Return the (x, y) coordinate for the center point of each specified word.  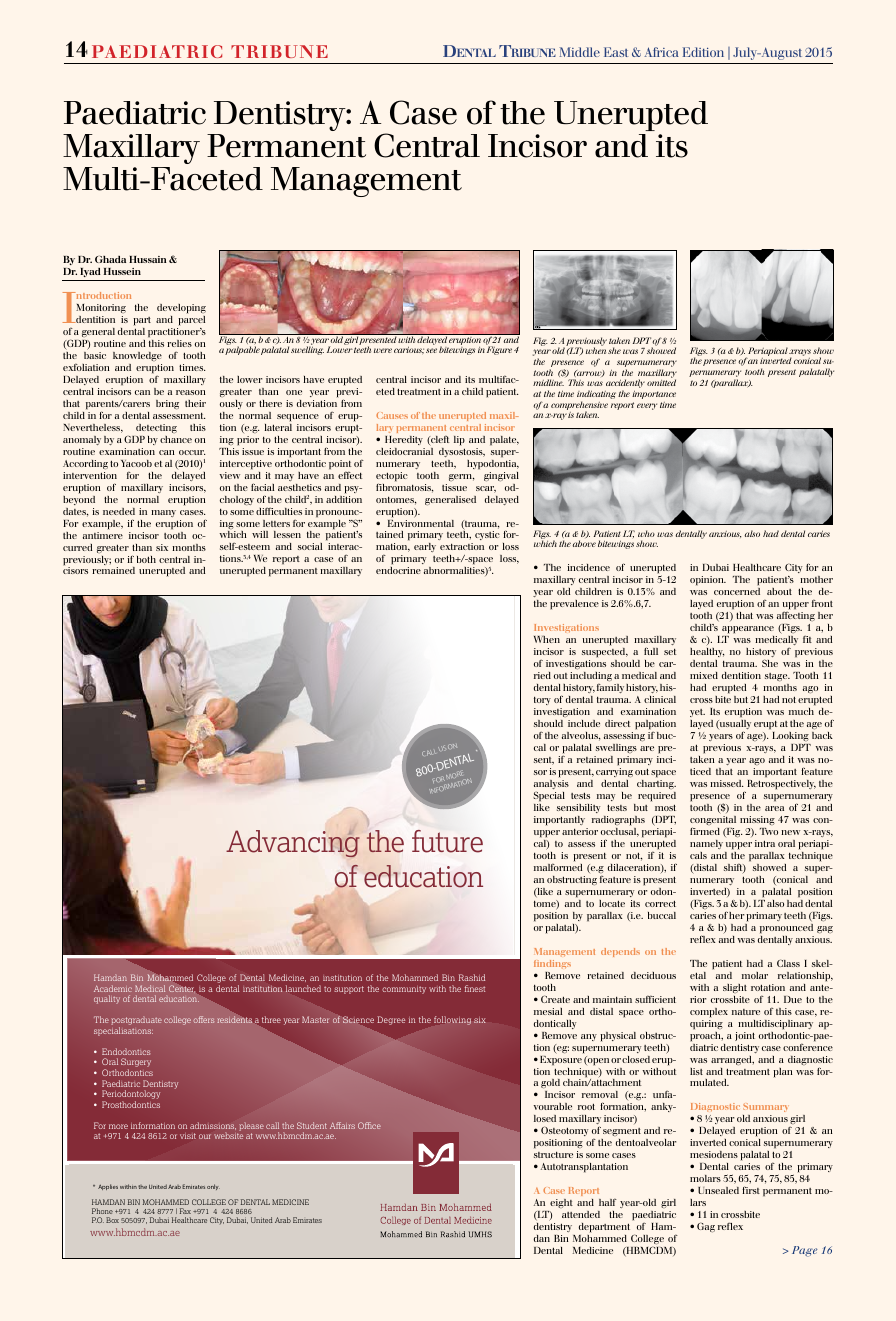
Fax (185, 1211)
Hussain (148, 259)
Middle (579, 52)
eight (561, 1203)
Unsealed (718, 1190)
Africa (661, 52)
